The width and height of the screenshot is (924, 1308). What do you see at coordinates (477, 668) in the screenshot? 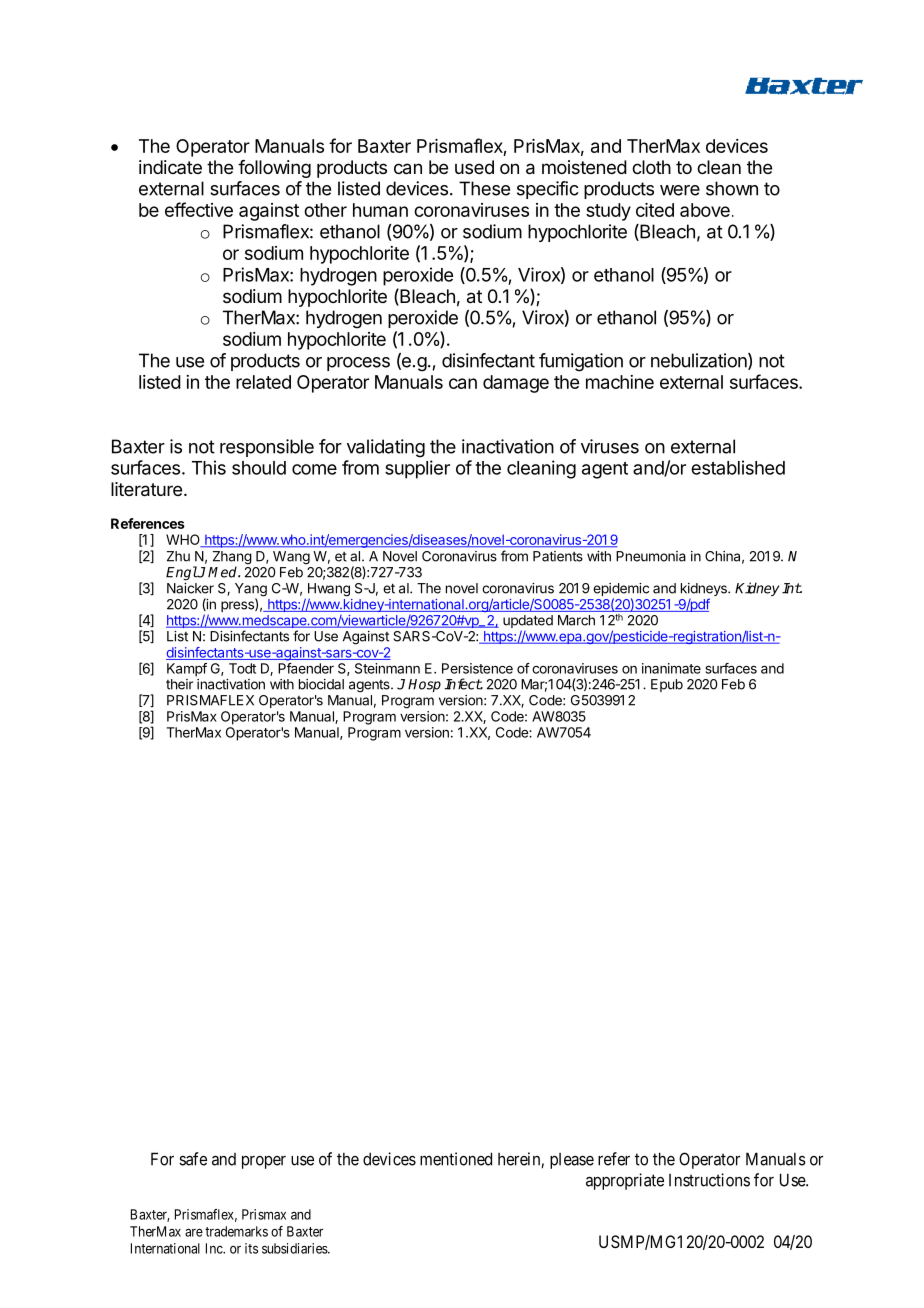
I see `Persistence` at bounding box center [477, 668].
